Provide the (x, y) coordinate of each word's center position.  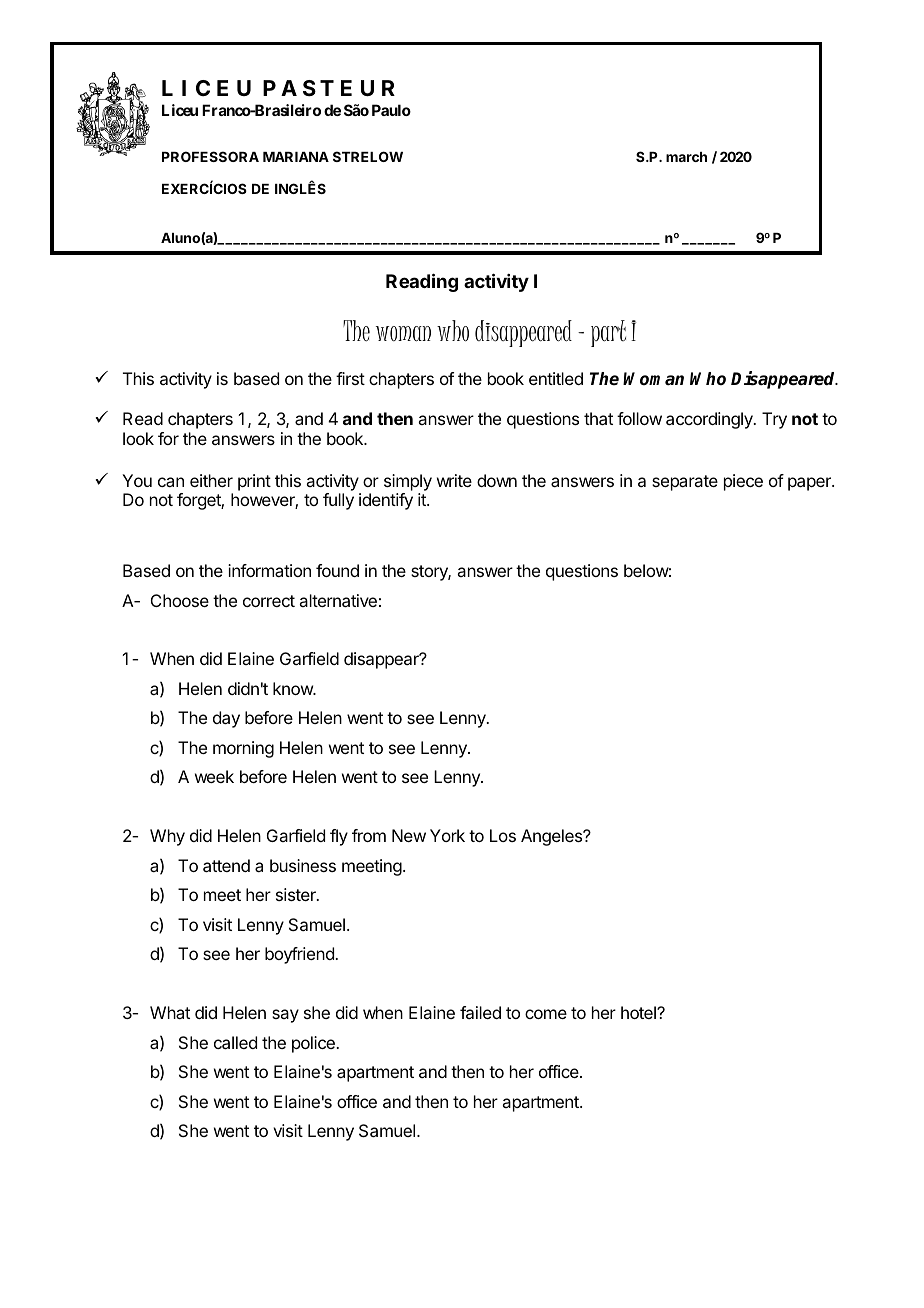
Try (774, 420)
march (686, 157)
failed (480, 1012)
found (337, 570)
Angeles (553, 837)
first (350, 378)
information (269, 570)
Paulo (391, 110)
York (447, 835)
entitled (556, 378)
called (235, 1042)
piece (743, 482)
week (214, 776)
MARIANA (296, 157)
